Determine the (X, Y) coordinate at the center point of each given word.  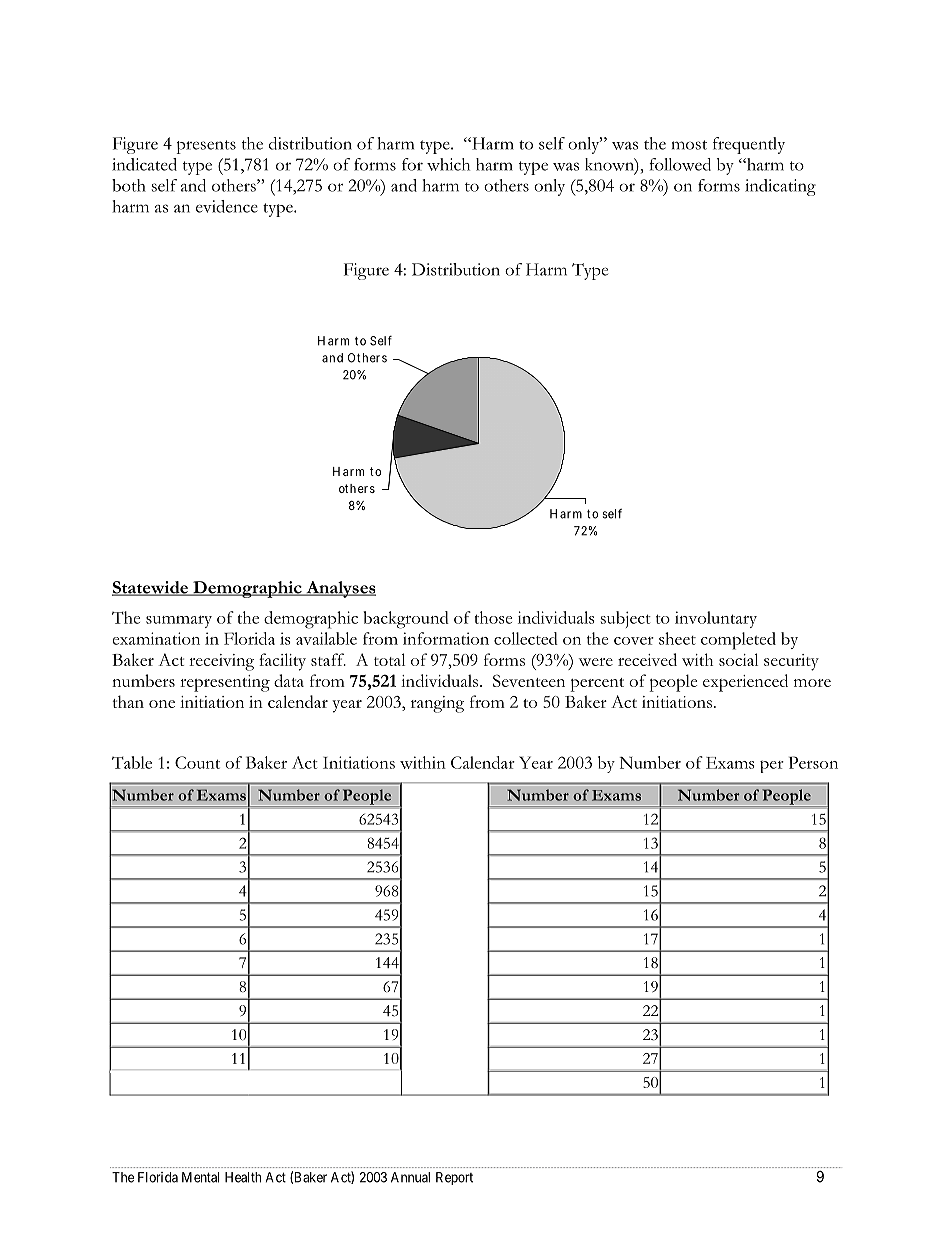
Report (454, 1178)
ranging (437, 704)
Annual (410, 1177)
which (448, 164)
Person (813, 762)
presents (206, 147)
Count (197, 762)
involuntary (716, 619)
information (446, 638)
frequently (749, 145)
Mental (200, 1177)
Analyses (340, 589)
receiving (221, 662)
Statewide (151, 588)
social (738, 659)
